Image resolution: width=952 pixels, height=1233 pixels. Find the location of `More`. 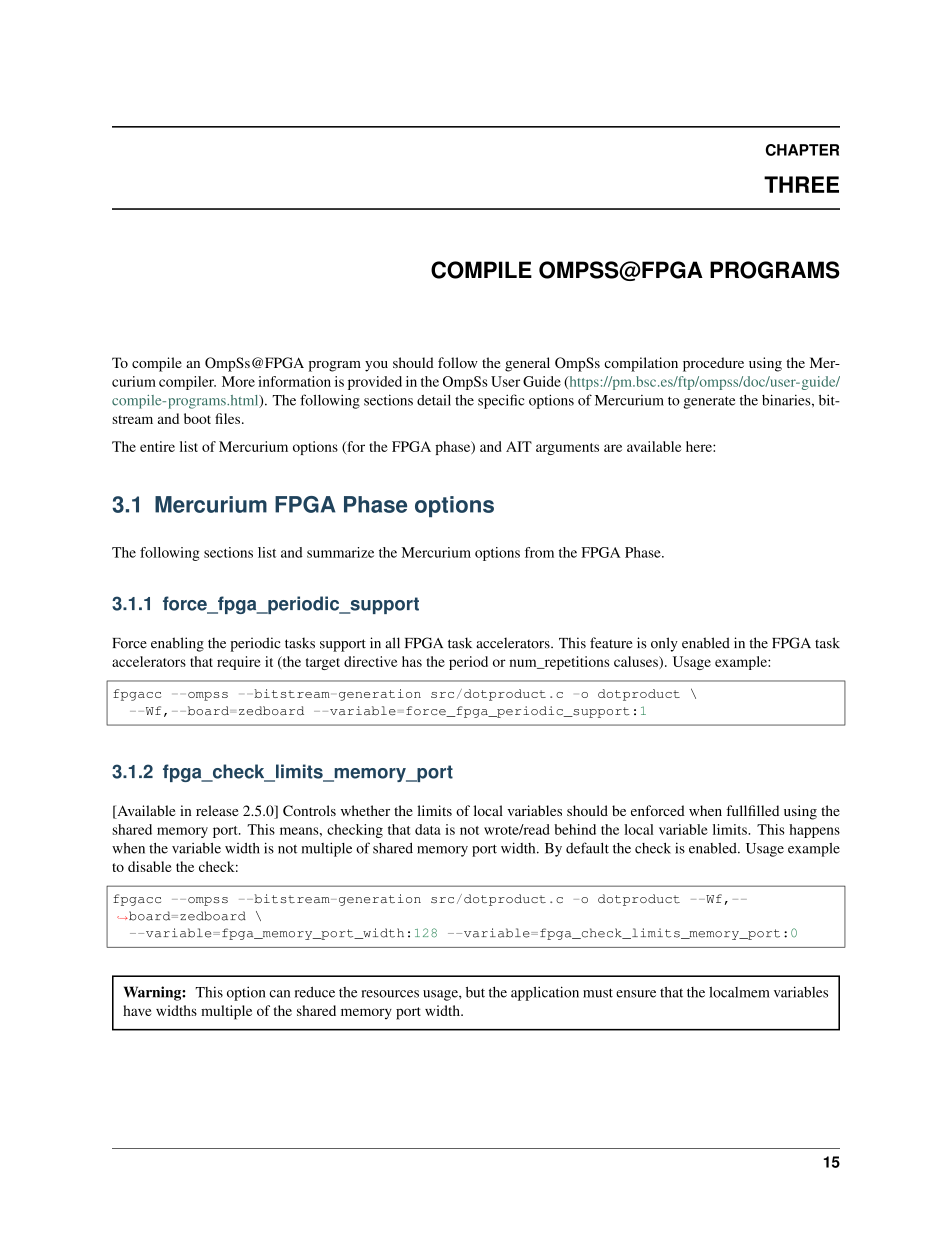

More is located at coordinates (238, 381).
